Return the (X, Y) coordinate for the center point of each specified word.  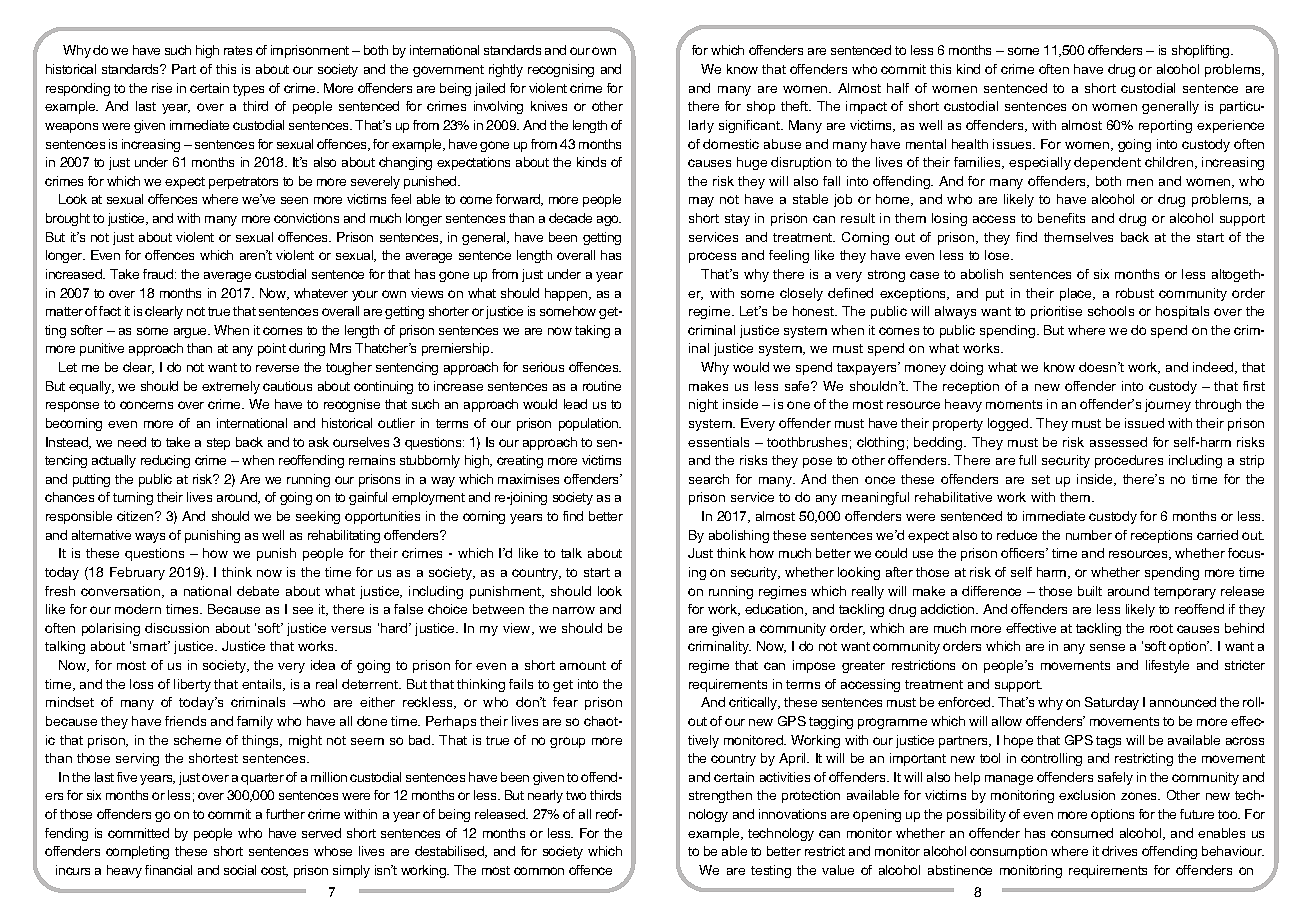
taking (592, 331)
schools (1111, 311)
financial (168, 870)
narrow (574, 610)
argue (191, 333)
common (539, 871)
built (1090, 591)
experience (1230, 126)
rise (162, 88)
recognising (561, 70)
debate (258, 591)
